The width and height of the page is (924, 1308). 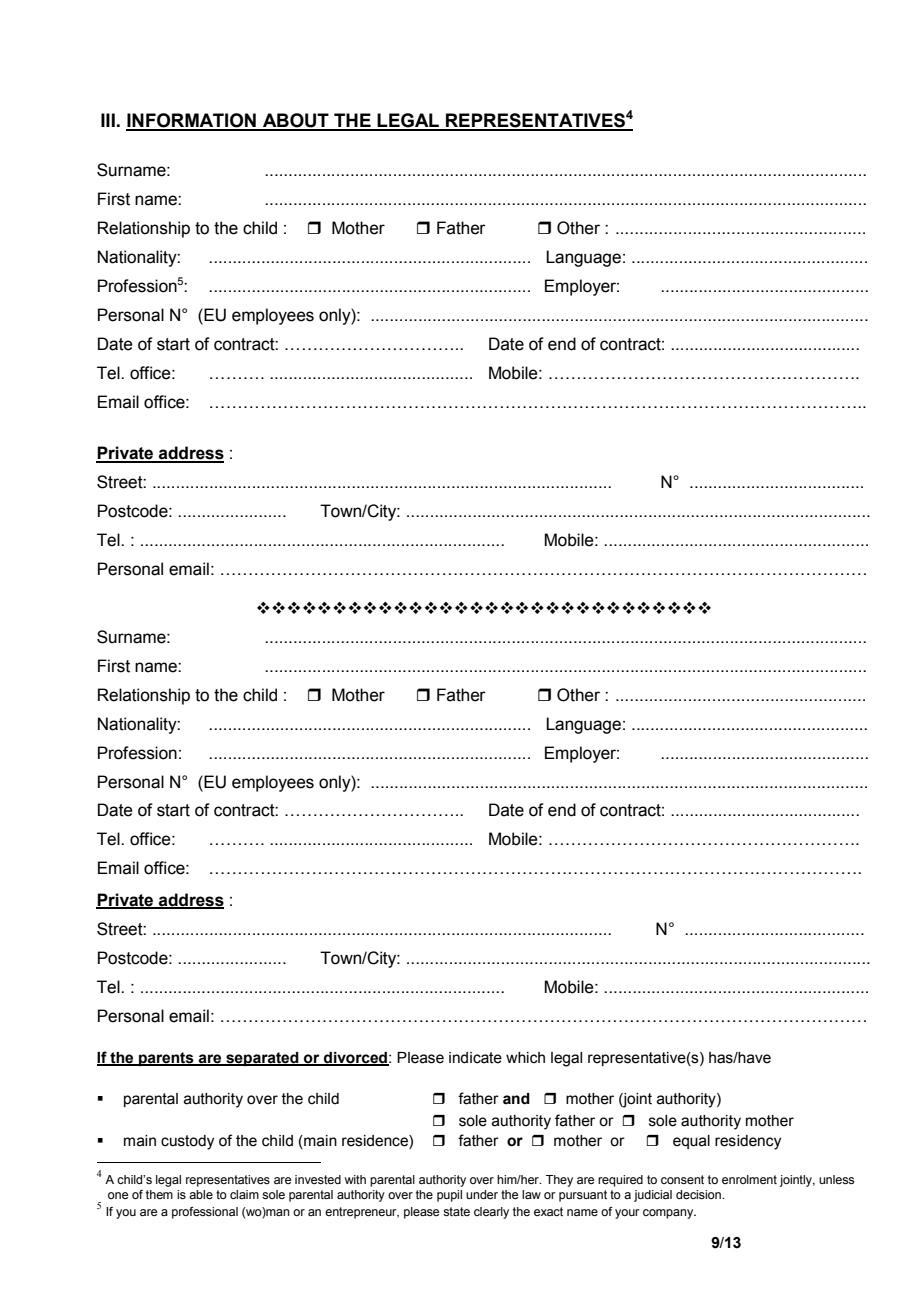 What do you see at coordinates (108, 120) in the page?
I see `III` at bounding box center [108, 120].
